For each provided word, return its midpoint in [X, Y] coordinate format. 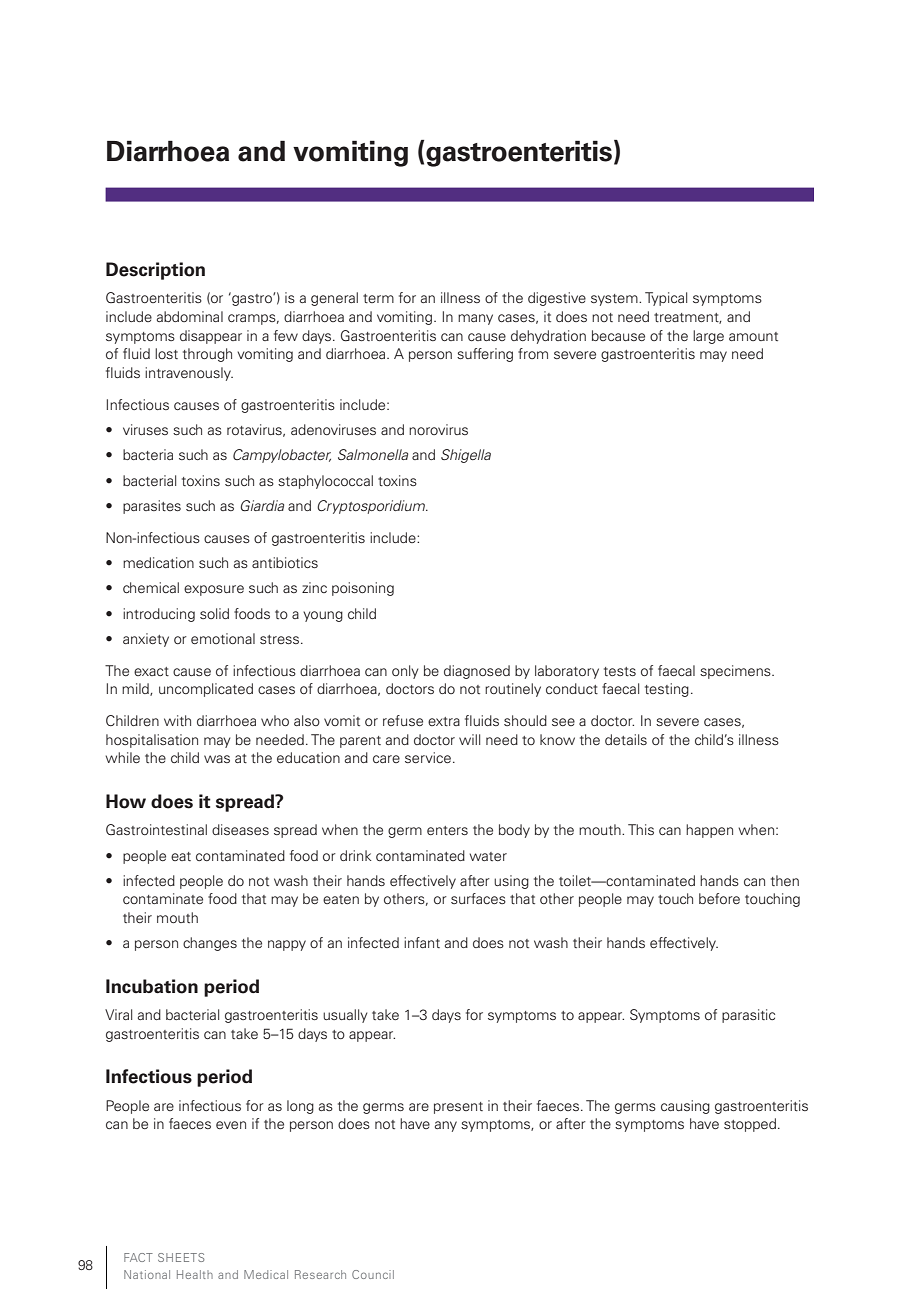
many [475, 319]
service [428, 757]
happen [709, 831]
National [147, 1274]
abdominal [190, 316]
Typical [666, 299]
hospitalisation [152, 741]
